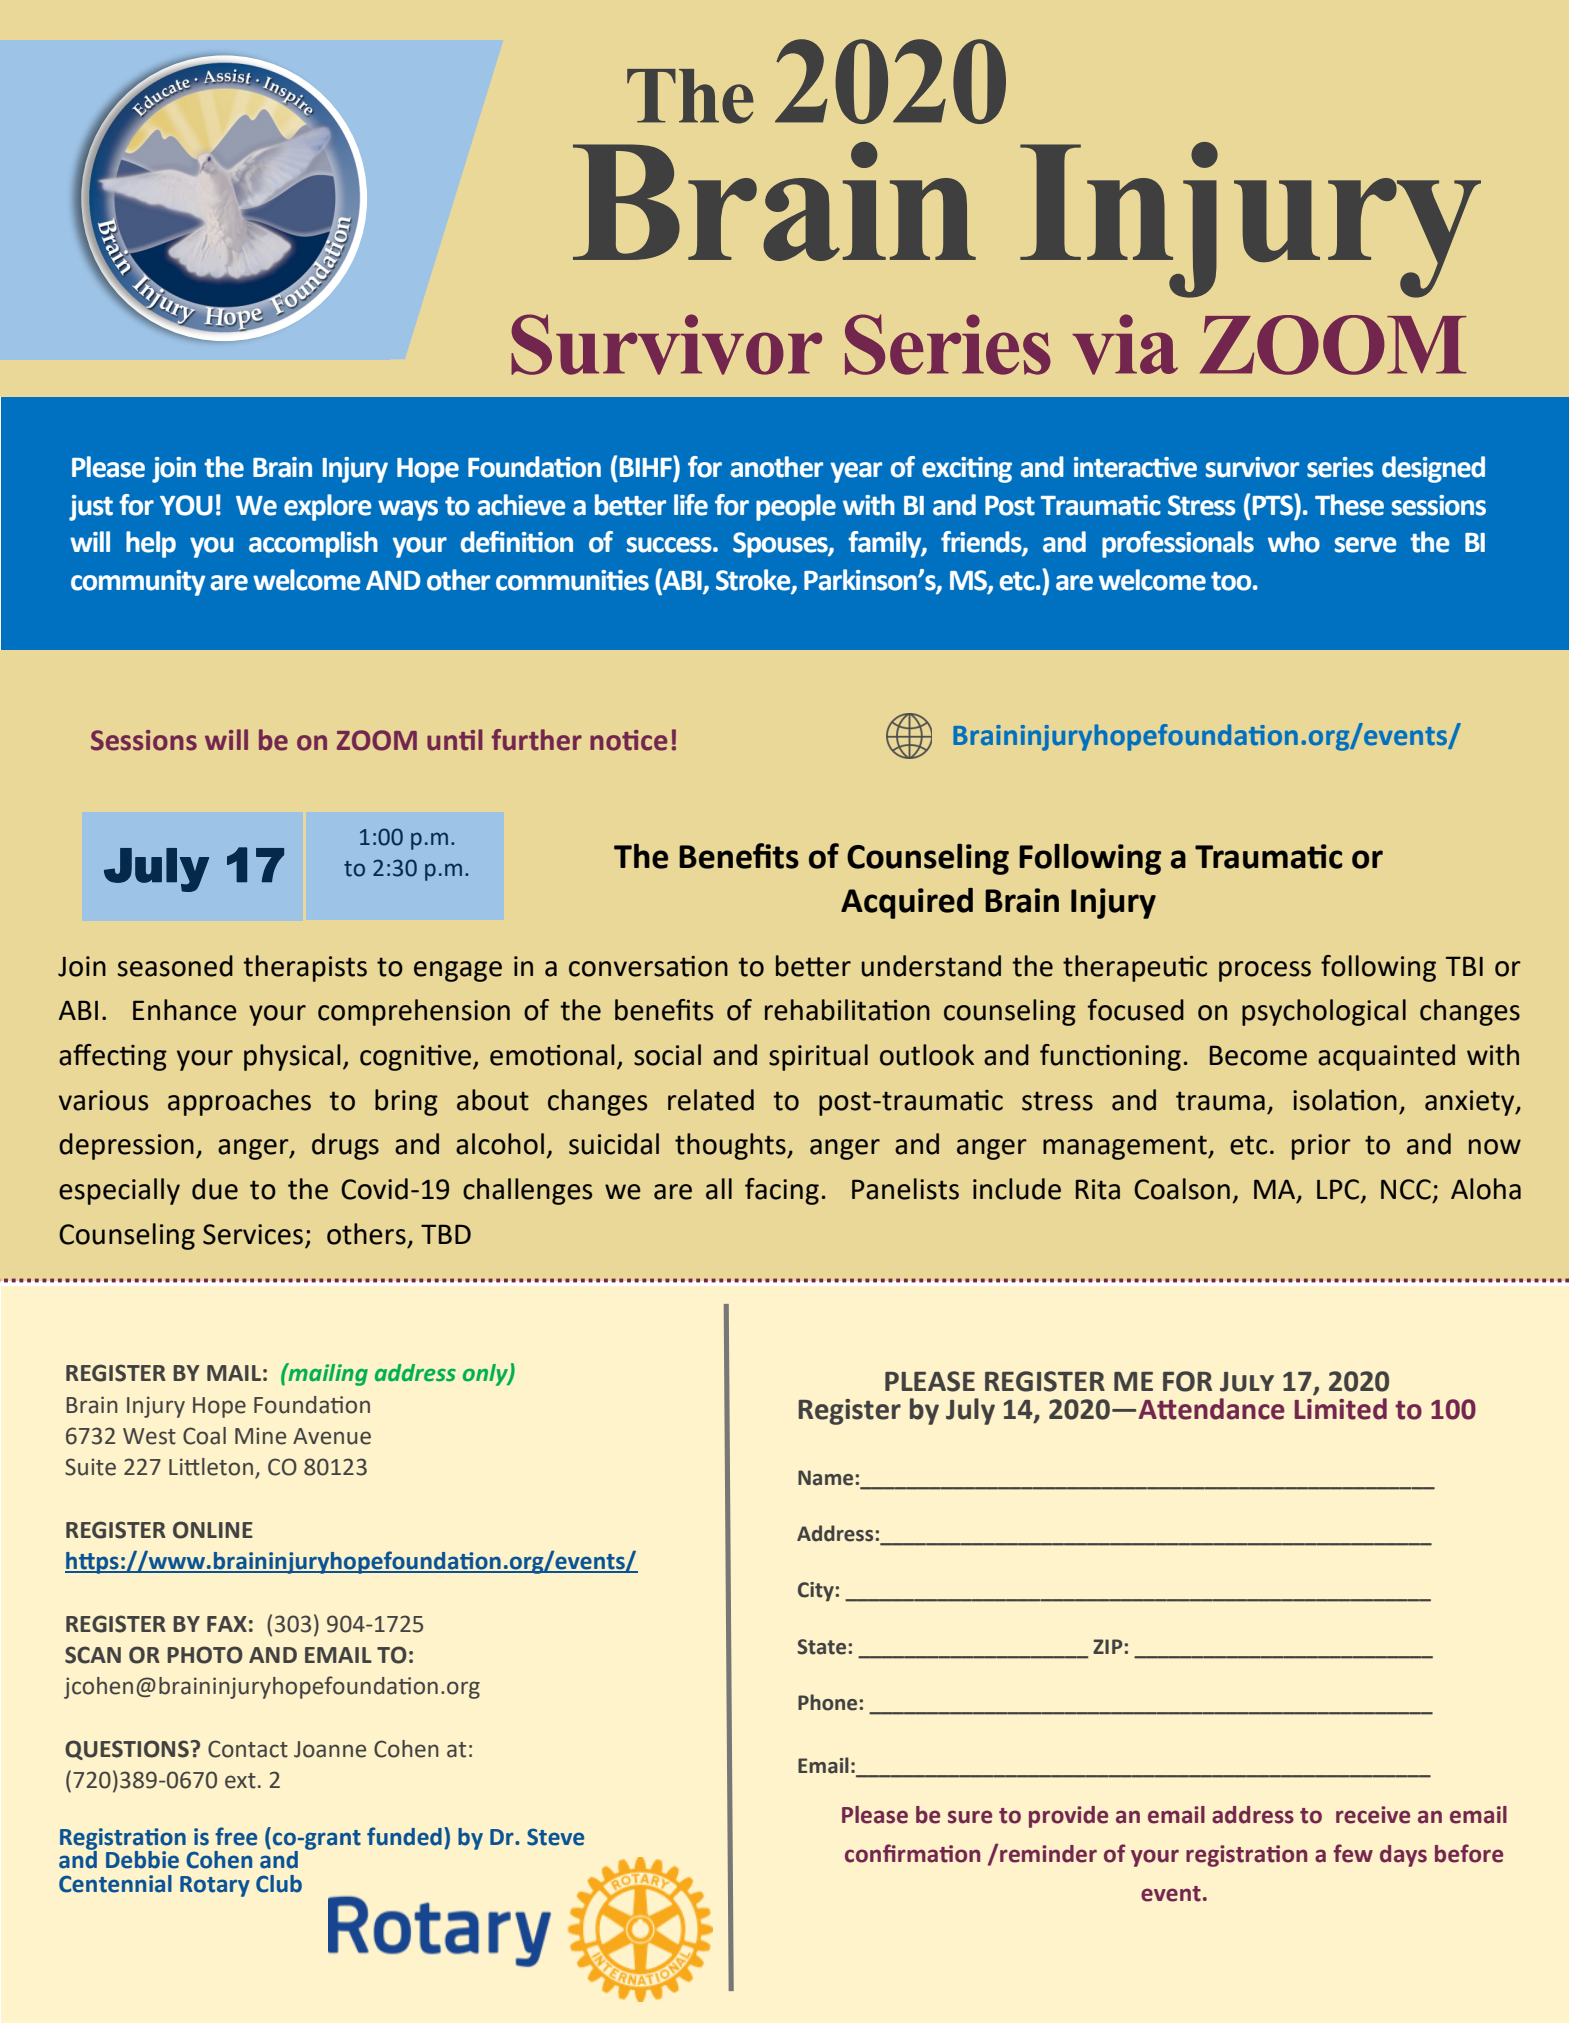  I want to click on year, so click(856, 472).
